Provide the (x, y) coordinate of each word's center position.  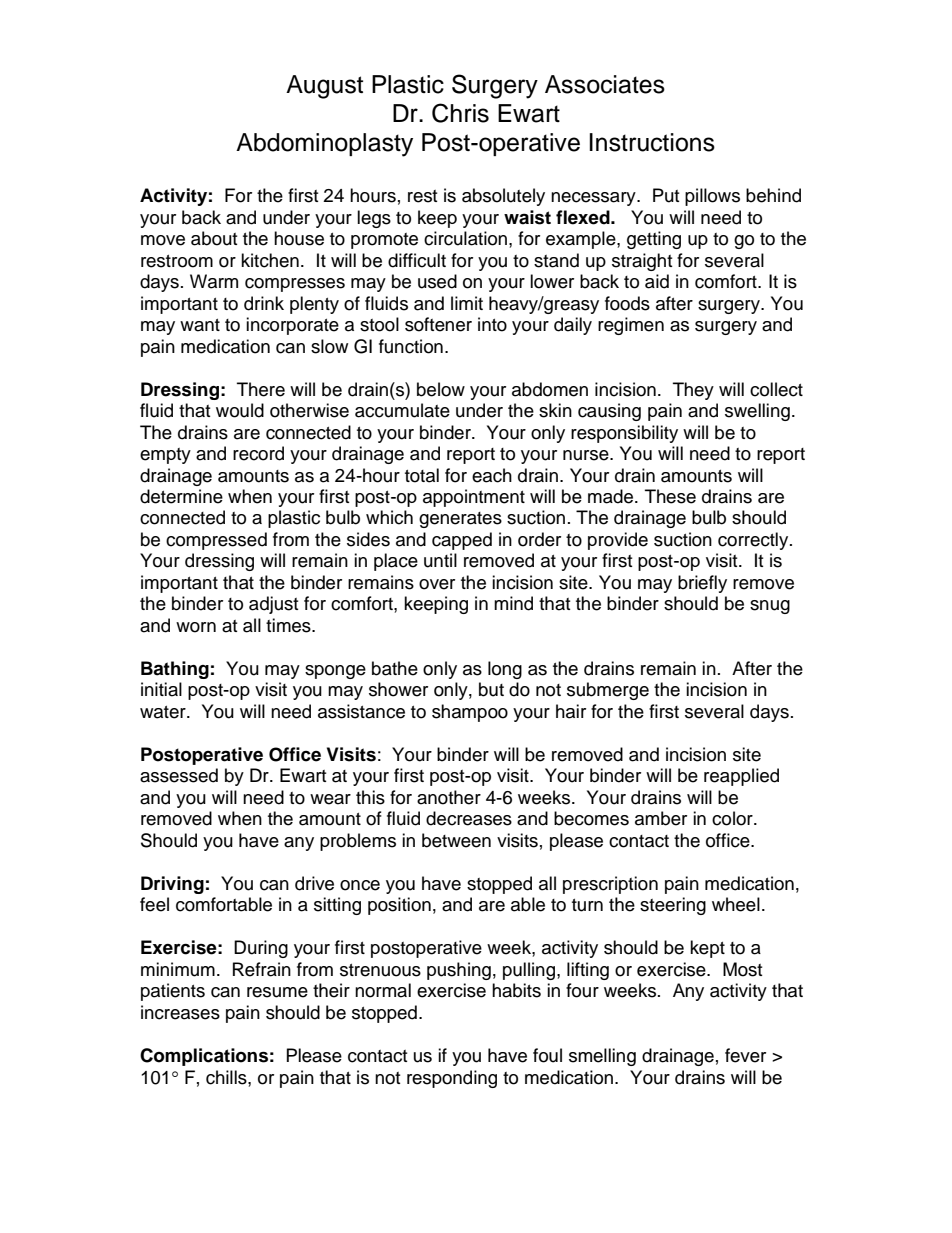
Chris (460, 113)
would (240, 410)
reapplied (741, 777)
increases (180, 1012)
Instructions (652, 142)
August (324, 87)
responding (452, 1079)
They (693, 391)
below (441, 389)
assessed (179, 775)
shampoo (470, 713)
